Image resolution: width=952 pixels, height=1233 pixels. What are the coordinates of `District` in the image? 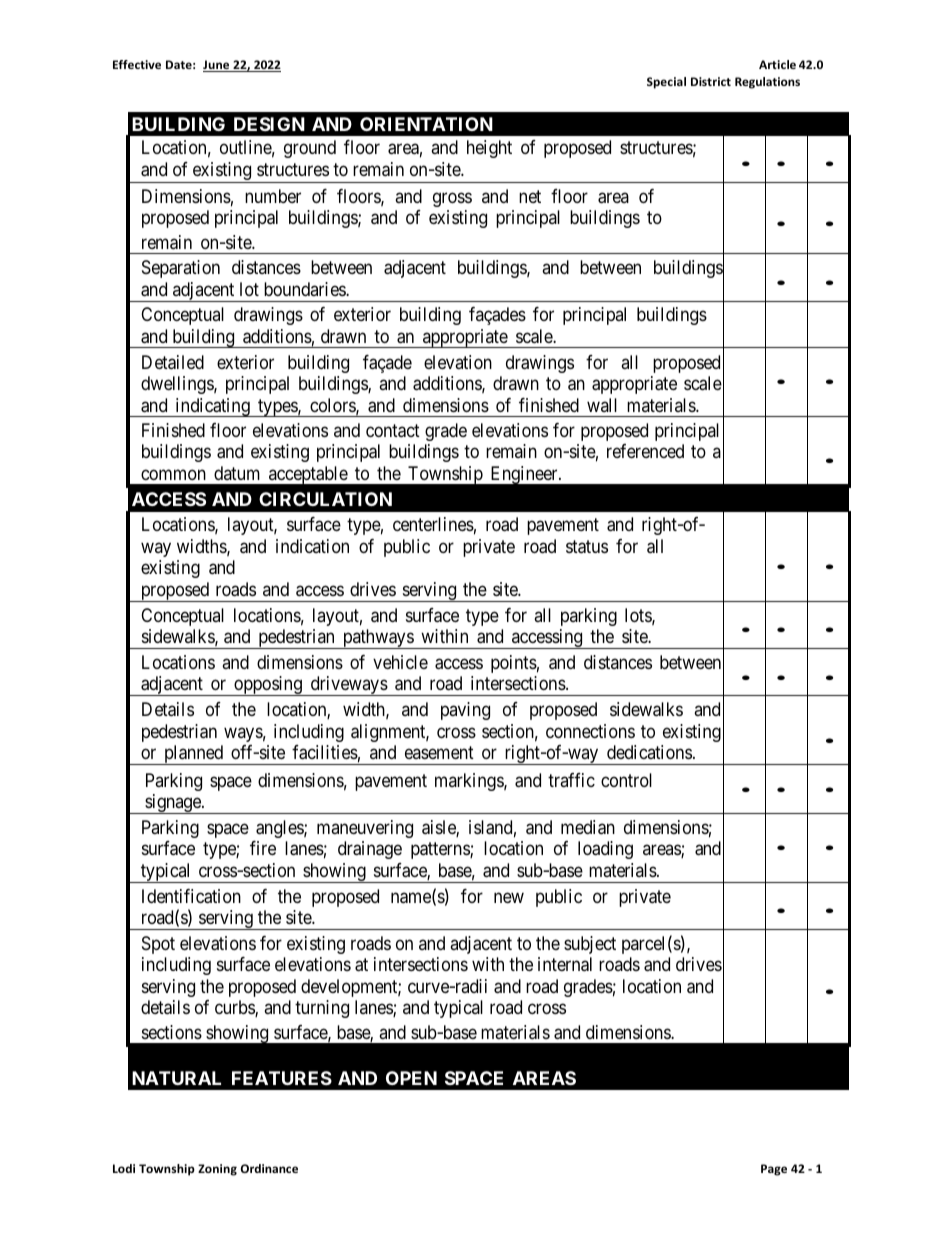 It's located at (711, 81).
